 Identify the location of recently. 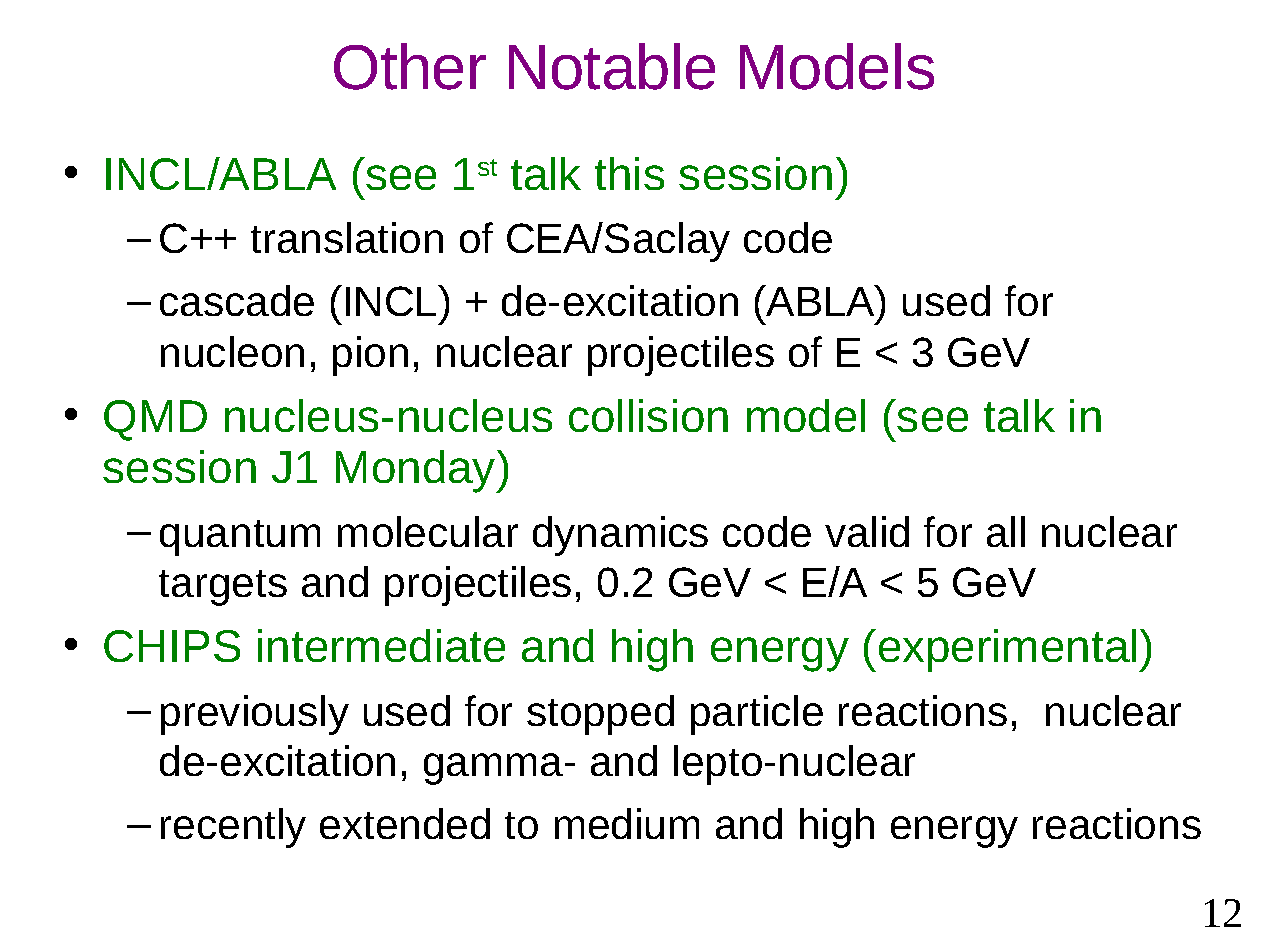
(233, 828).
